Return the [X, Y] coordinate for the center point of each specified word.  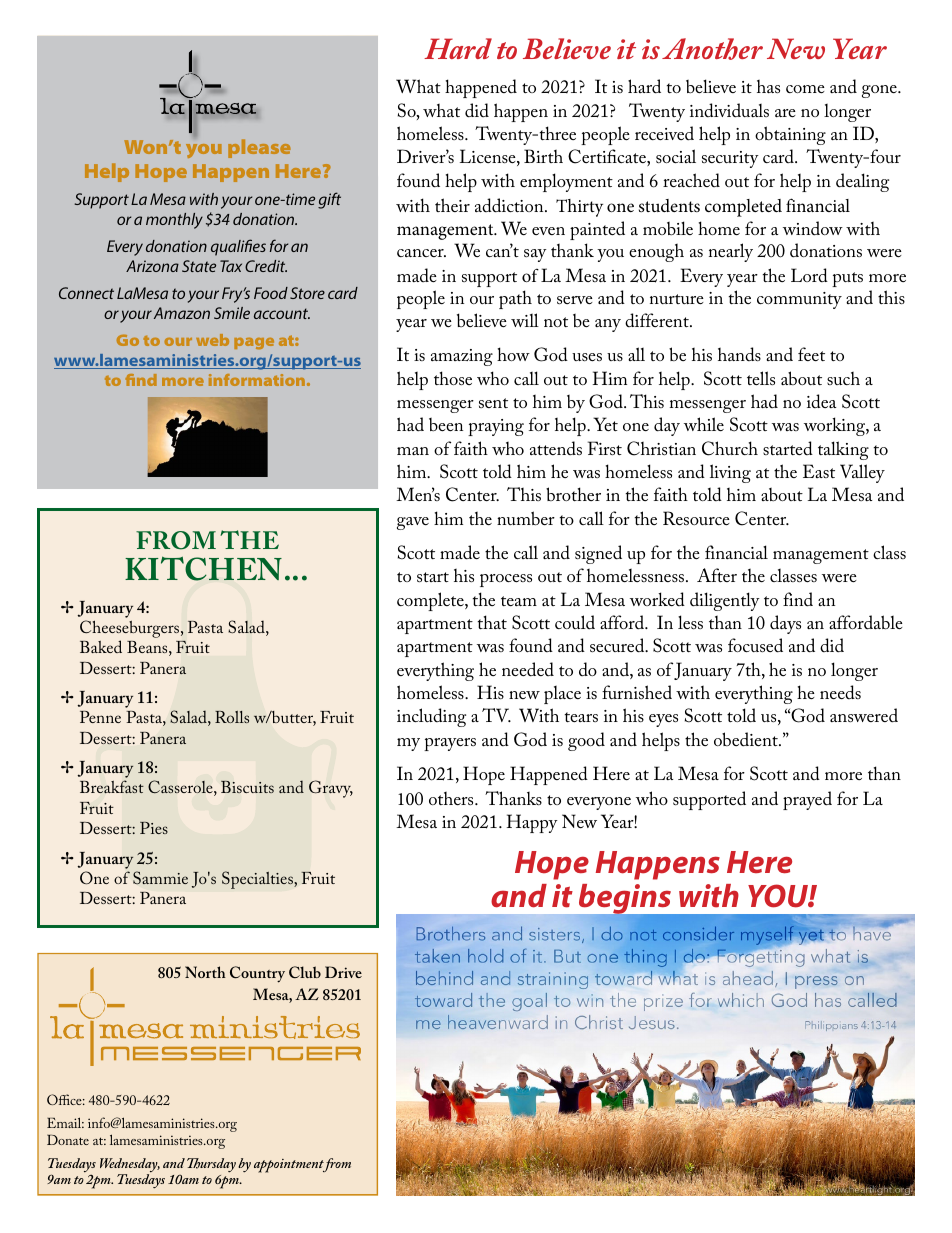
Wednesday [130, 1166]
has [768, 86]
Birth [543, 156]
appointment [290, 1166]
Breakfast [112, 787]
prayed [807, 800]
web [212, 340]
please [259, 148]
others [452, 798]
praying [496, 427]
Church [730, 448]
